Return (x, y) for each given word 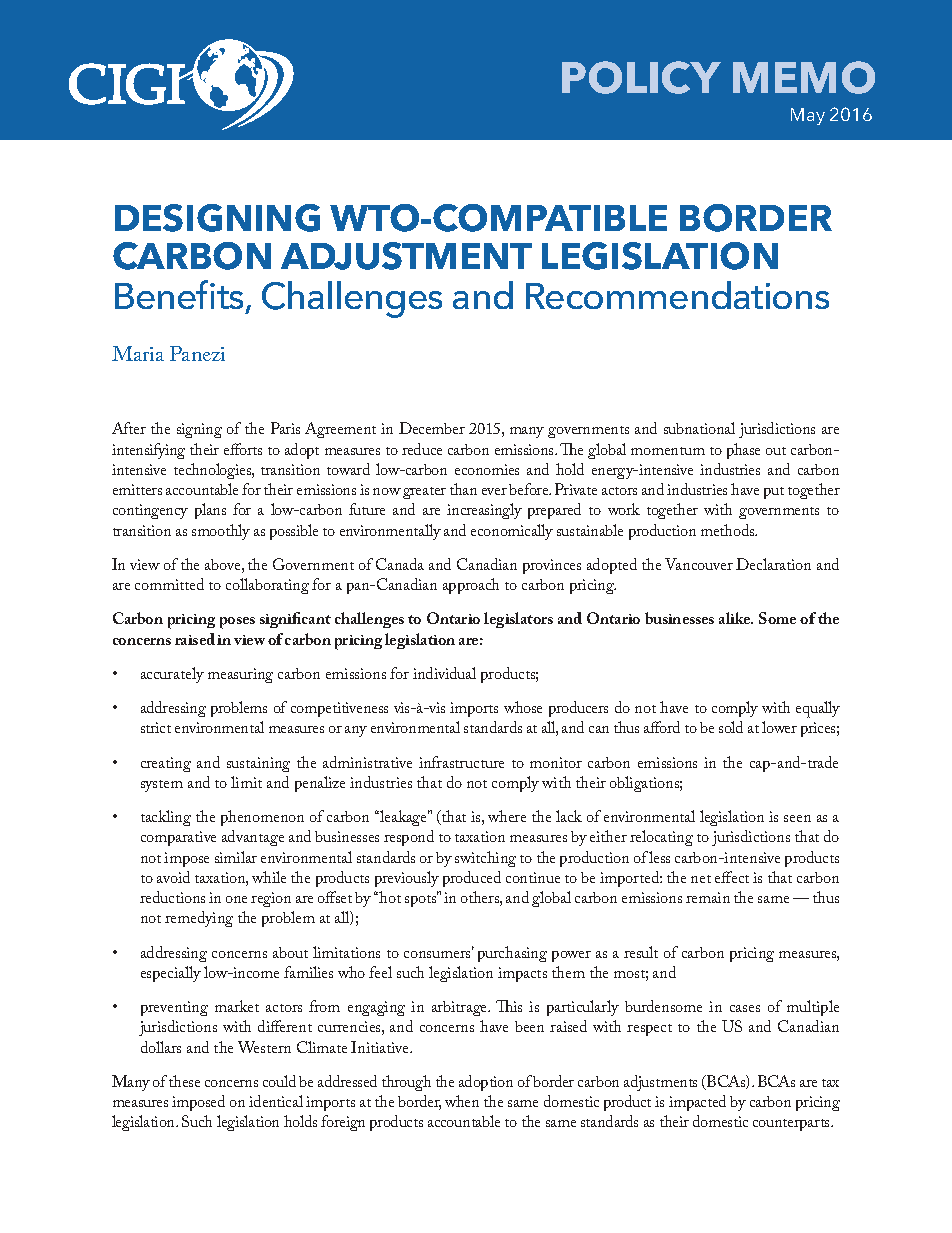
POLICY (641, 77)
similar (236, 857)
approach (471, 586)
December (432, 428)
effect (732, 877)
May (808, 116)
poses (237, 623)
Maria (138, 353)
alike (736, 618)
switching (485, 859)
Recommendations (677, 295)
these (184, 1081)
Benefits (179, 294)
